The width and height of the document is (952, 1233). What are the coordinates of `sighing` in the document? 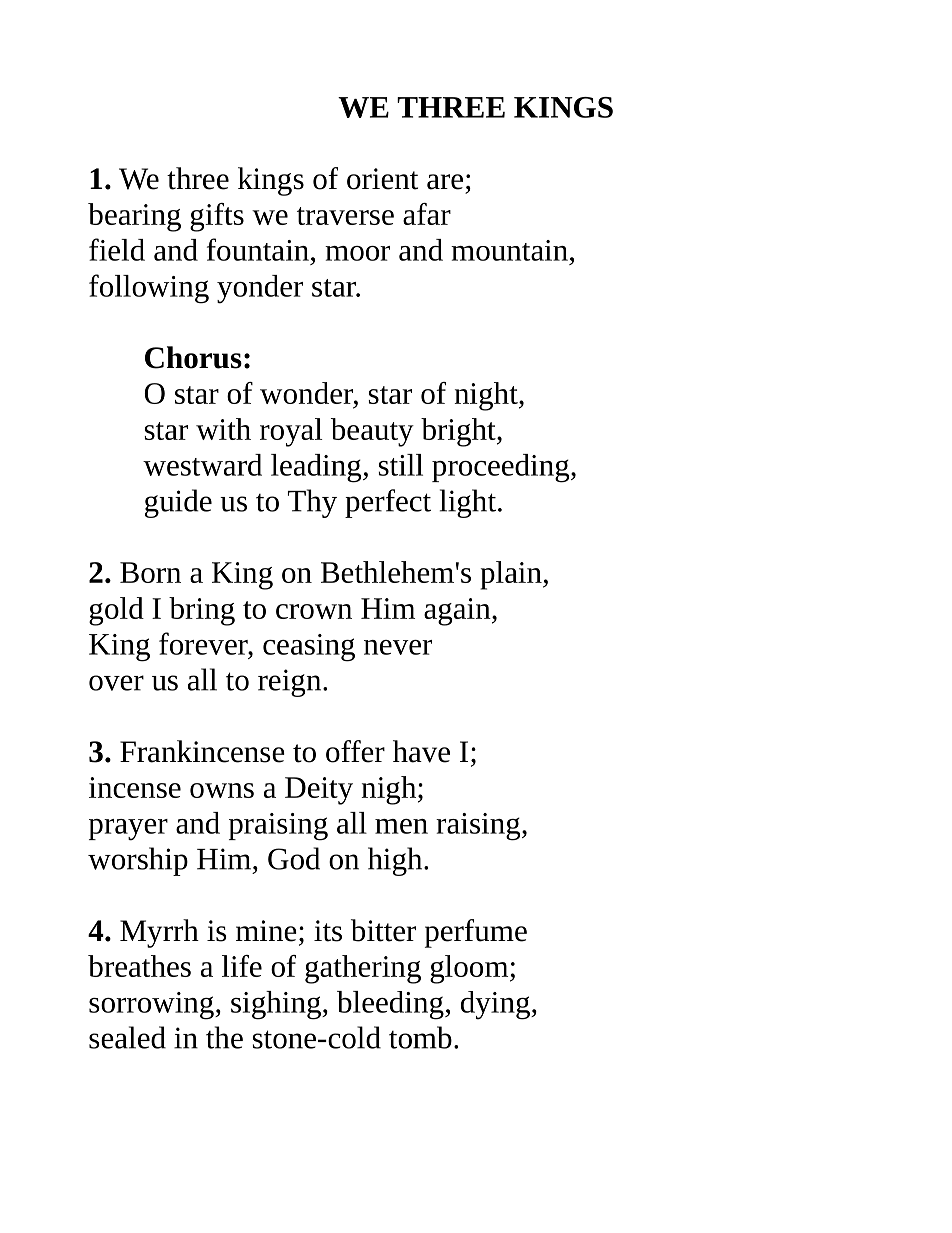 It's located at (277, 1005).
